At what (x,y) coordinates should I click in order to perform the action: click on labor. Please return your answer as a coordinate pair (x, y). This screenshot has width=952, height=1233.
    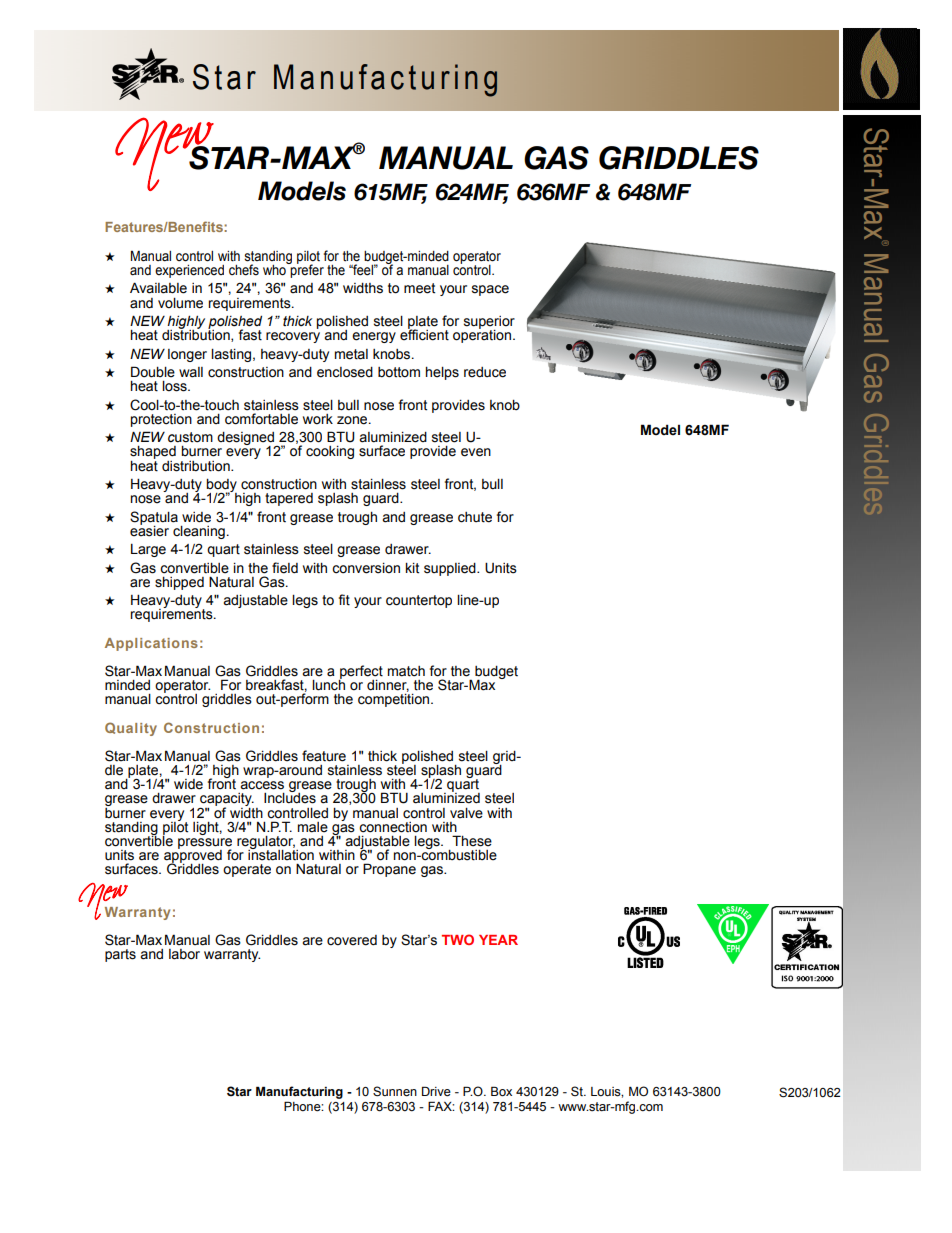
    Looking at the image, I should click on (184, 954).
